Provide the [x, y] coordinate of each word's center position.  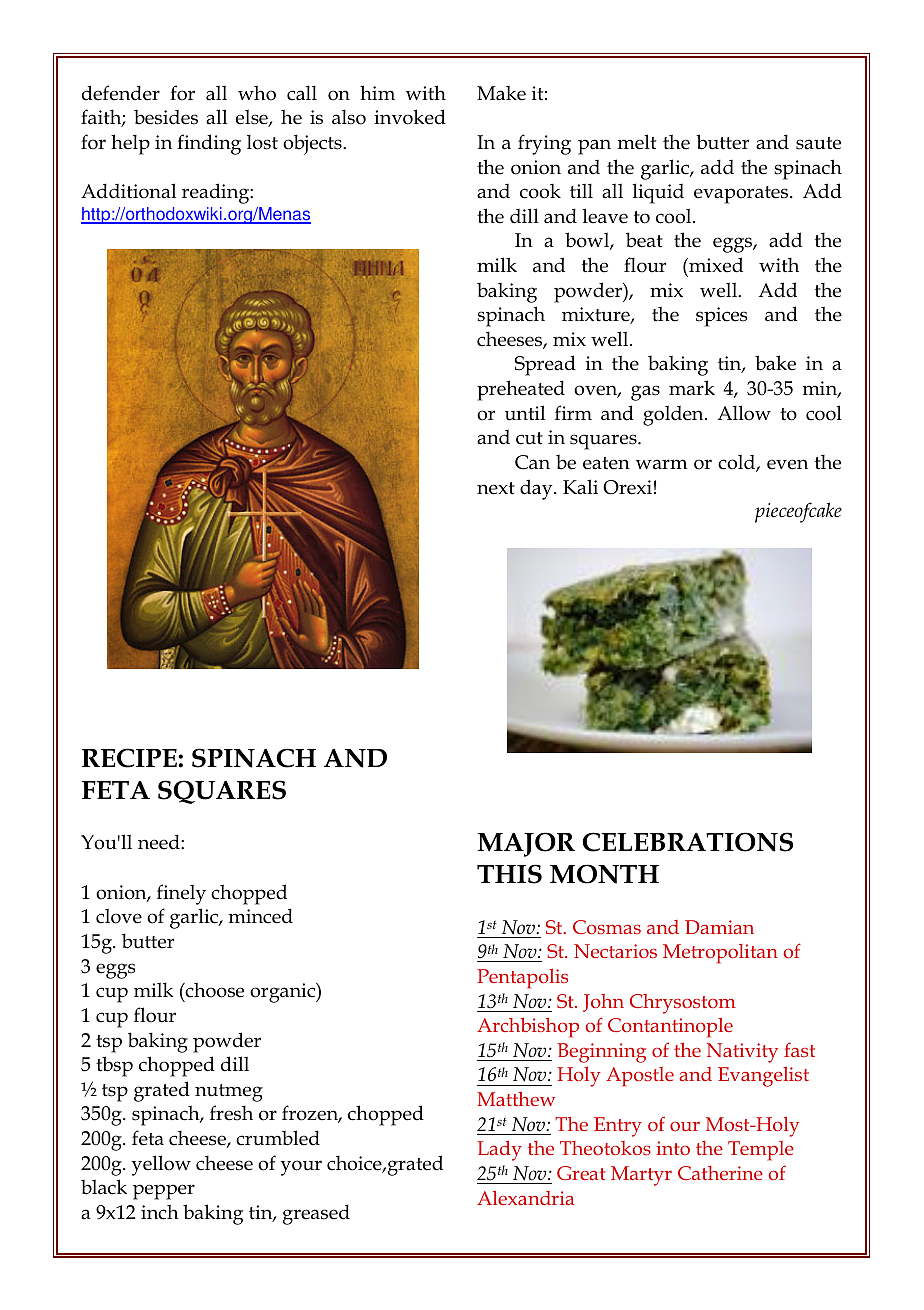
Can [532, 462]
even [787, 464]
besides [166, 117]
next [496, 488]
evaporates [742, 195]
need [160, 842]
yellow [161, 1165]
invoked [410, 117]
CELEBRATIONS [688, 842]
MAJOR [526, 844]
